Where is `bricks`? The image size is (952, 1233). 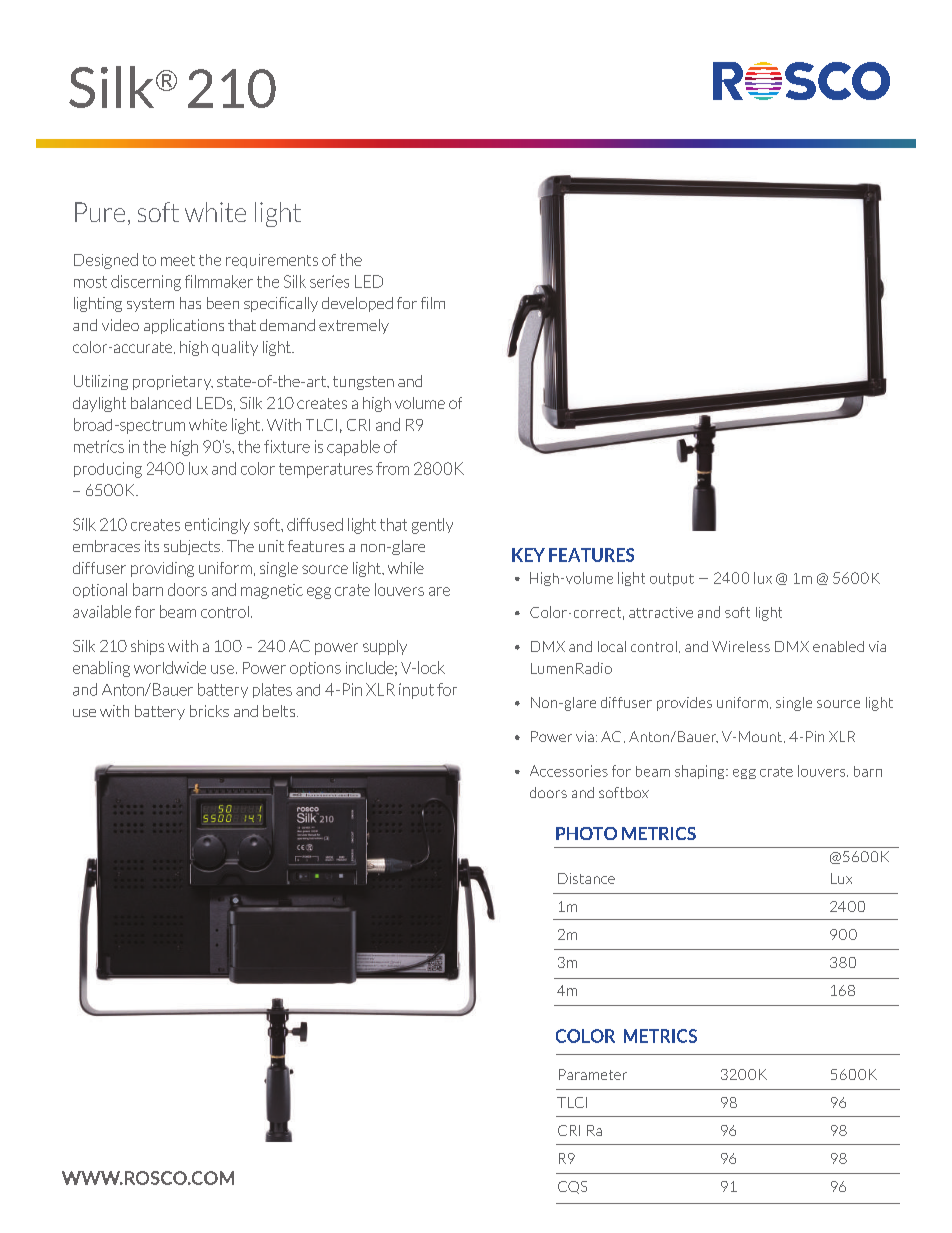 bricks is located at coordinates (209, 711).
